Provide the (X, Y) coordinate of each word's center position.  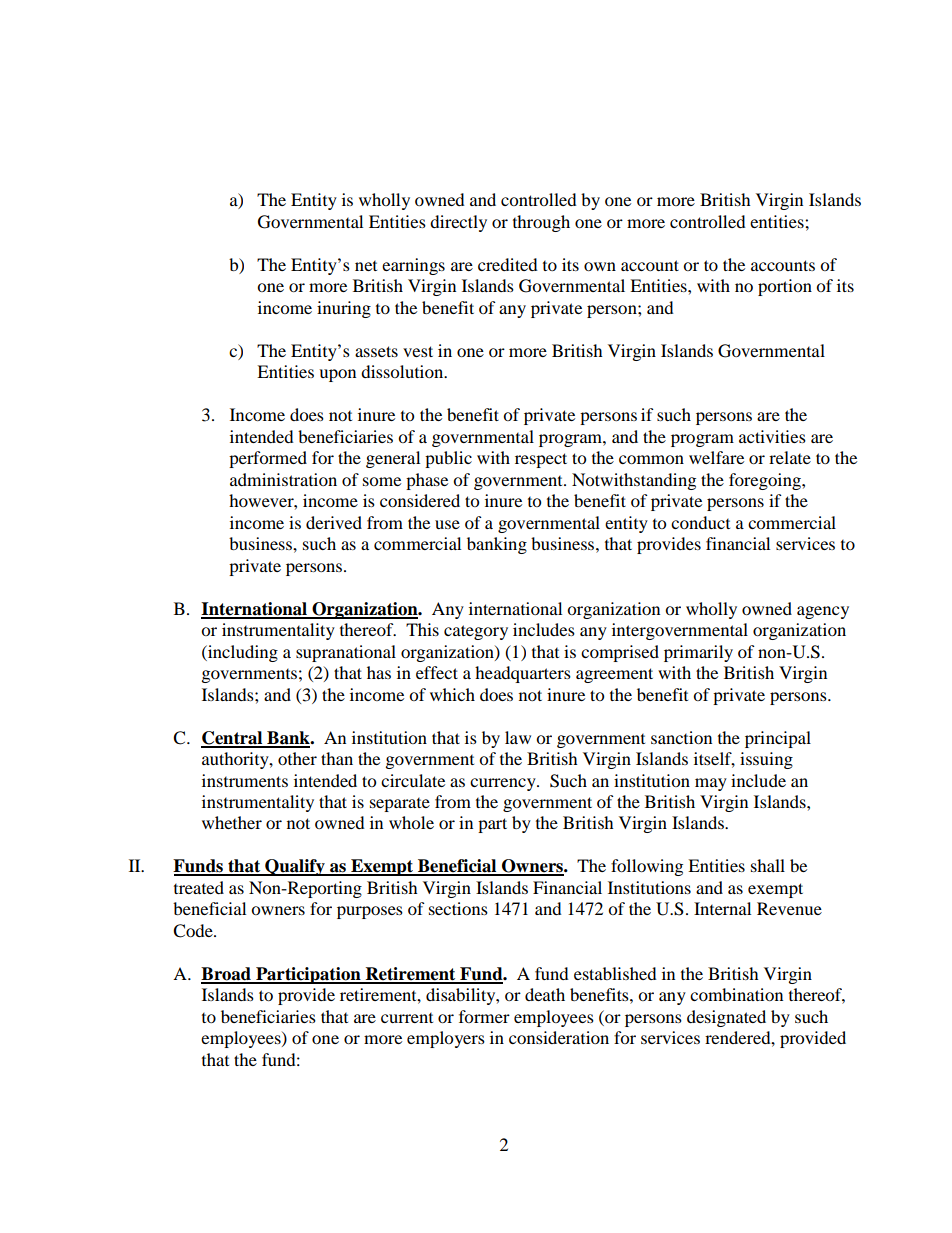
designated (726, 1018)
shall (768, 865)
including (242, 653)
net (366, 266)
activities (772, 436)
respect (541, 460)
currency (504, 784)
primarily (698, 653)
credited (508, 264)
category (476, 632)
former (484, 1016)
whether (232, 822)
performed (268, 459)
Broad (227, 975)
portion (785, 287)
